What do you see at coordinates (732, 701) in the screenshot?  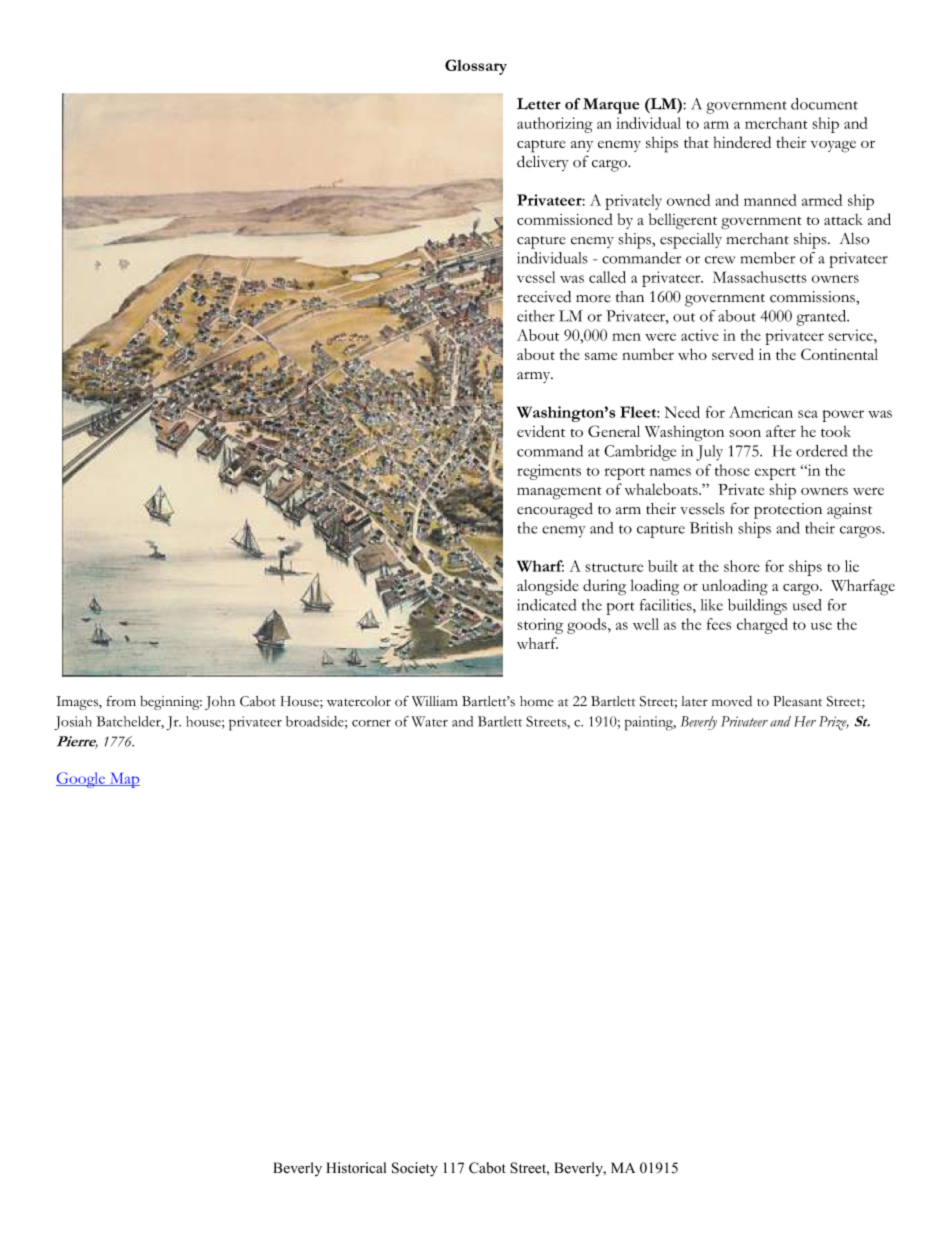 I see `moved` at bounding box center [732, 701].
